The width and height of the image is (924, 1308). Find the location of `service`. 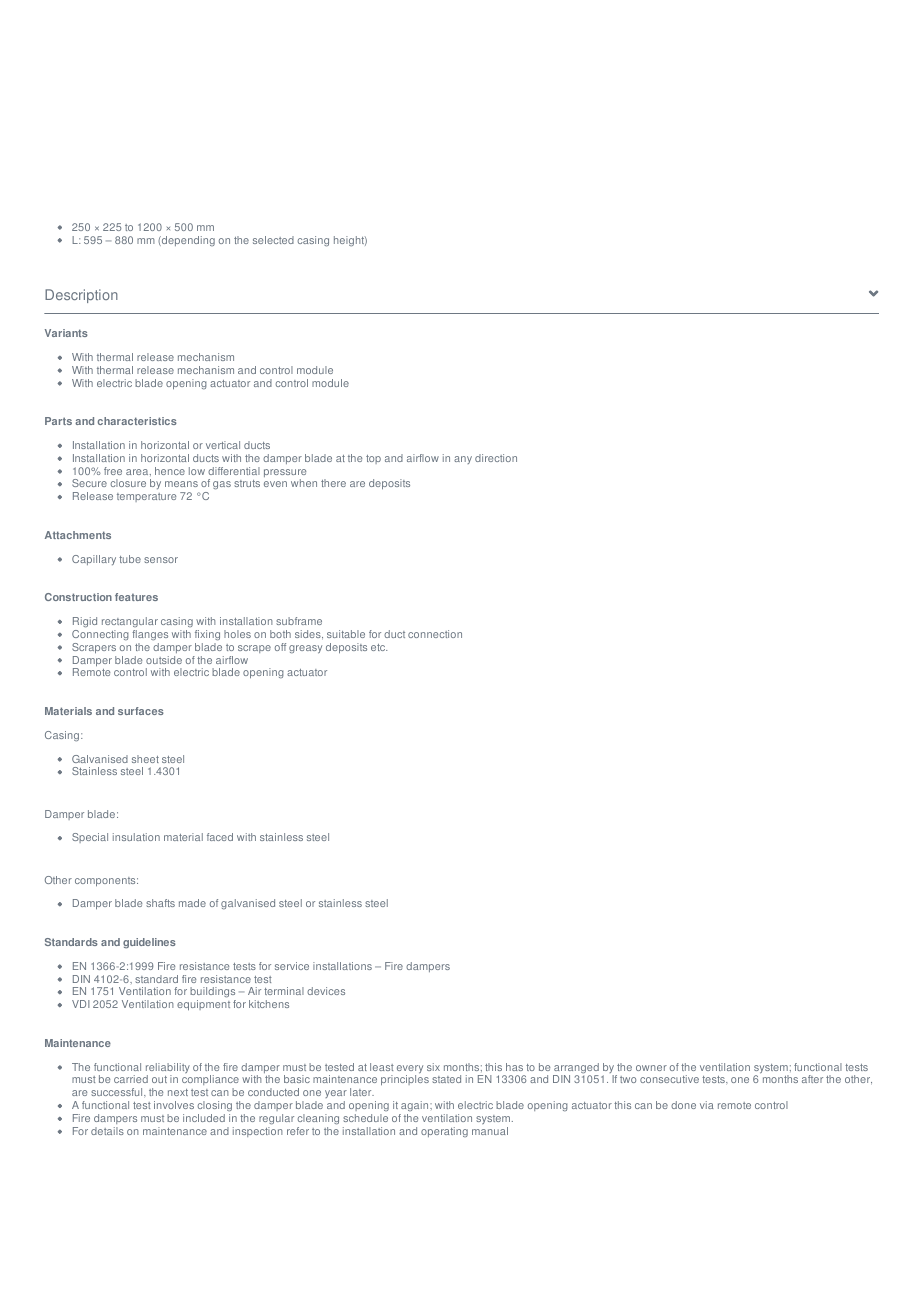

service is located at coordinates (292, 966).
